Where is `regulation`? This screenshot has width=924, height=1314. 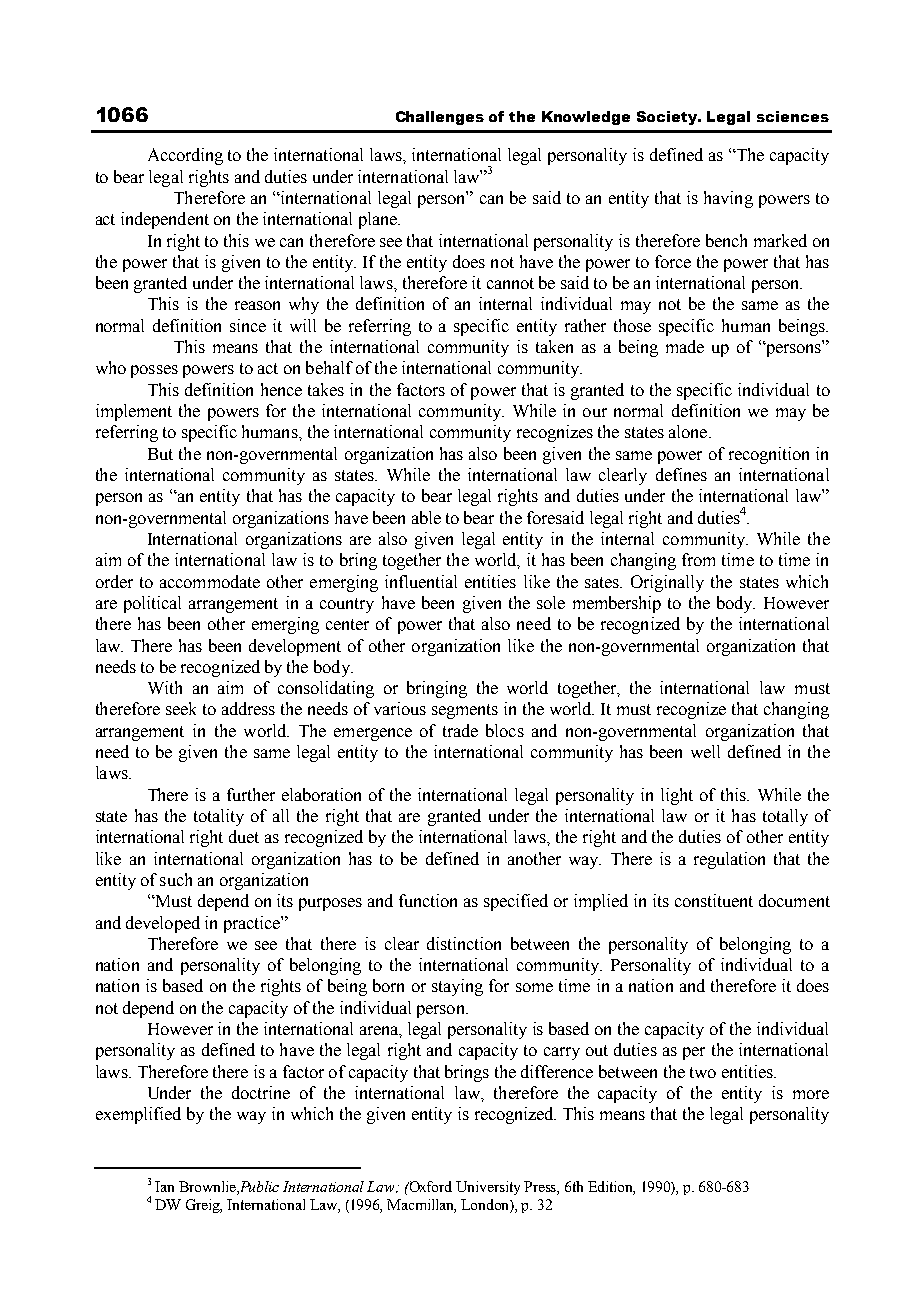
regulation is located at coordinates (729, 860).
